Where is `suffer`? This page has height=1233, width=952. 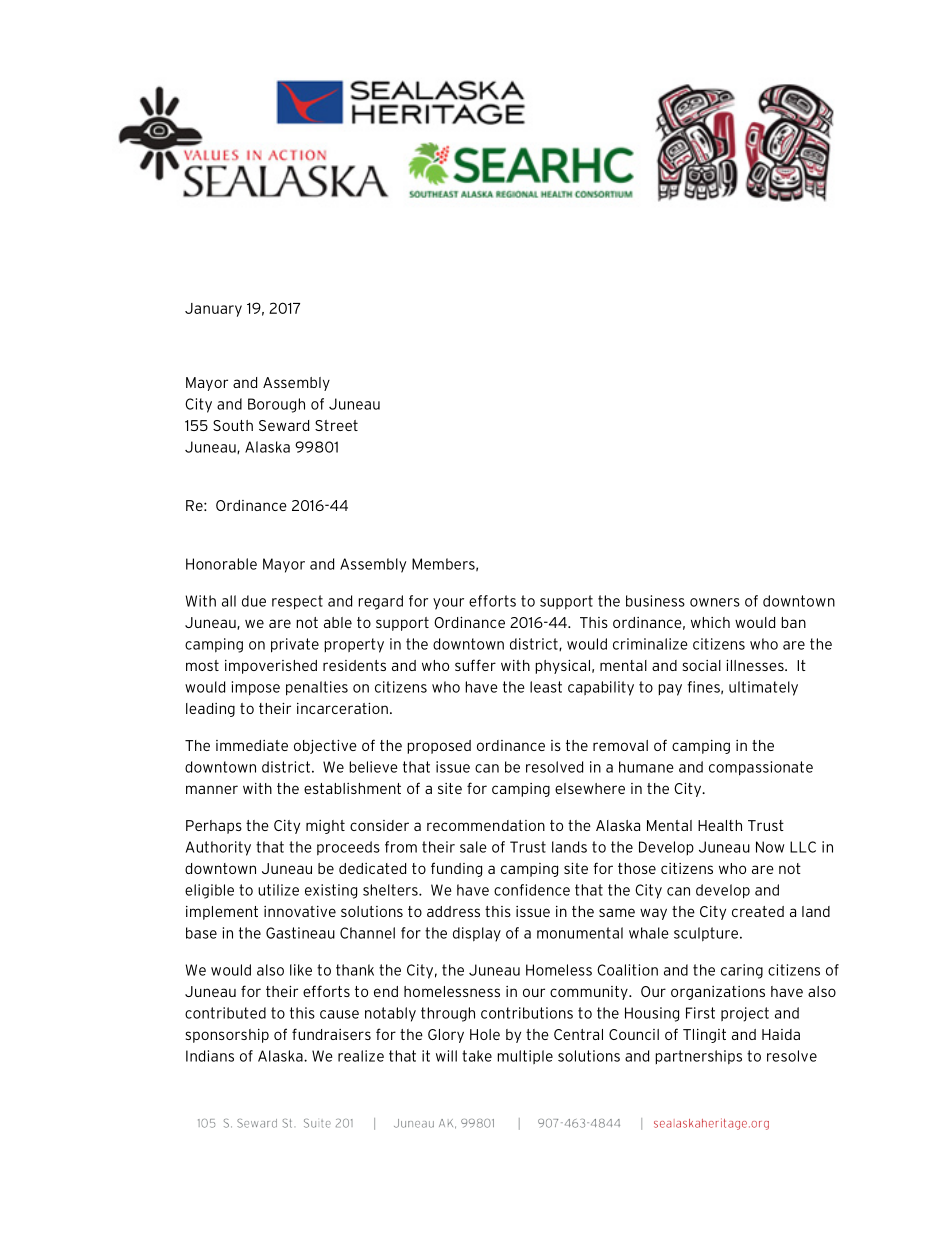 suffer is located at coordinates (475, 665).
